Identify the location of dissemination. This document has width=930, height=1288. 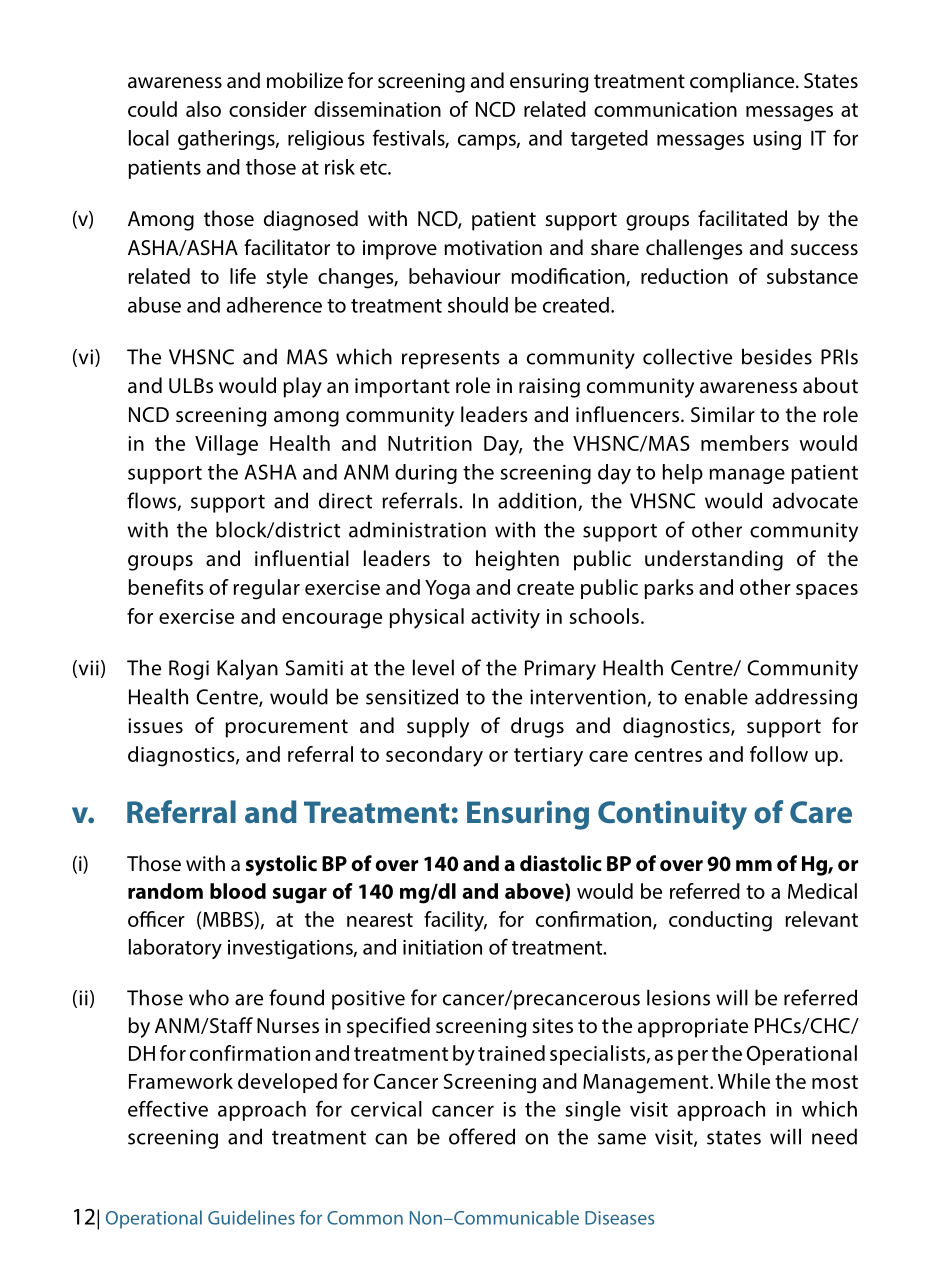
(377, 109).
